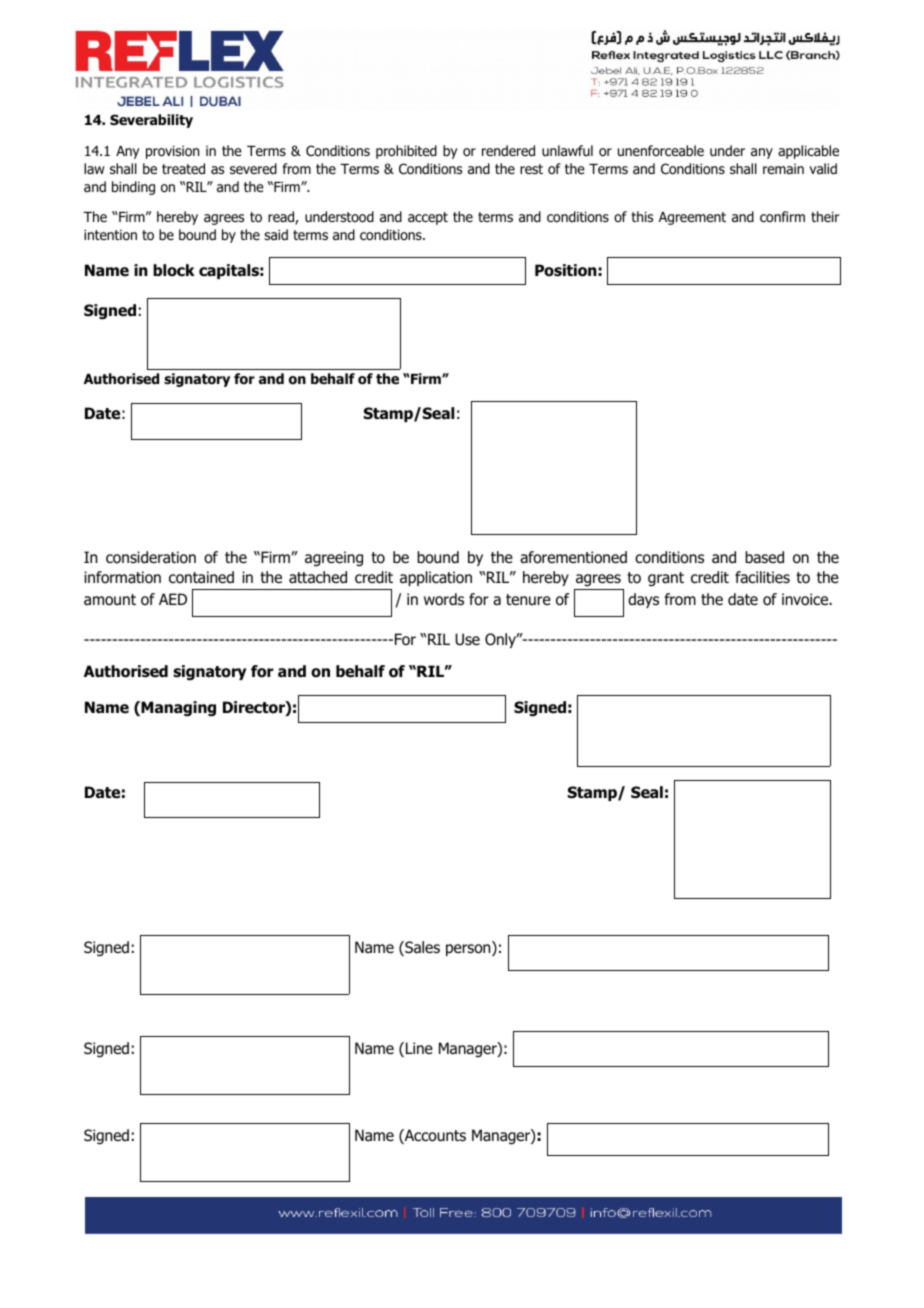 This screenshot has width=924, height=1308. What do you see at coordinates (762, 577) in the screenshot?
I see `facilities` at bounding box center [762, 577].
